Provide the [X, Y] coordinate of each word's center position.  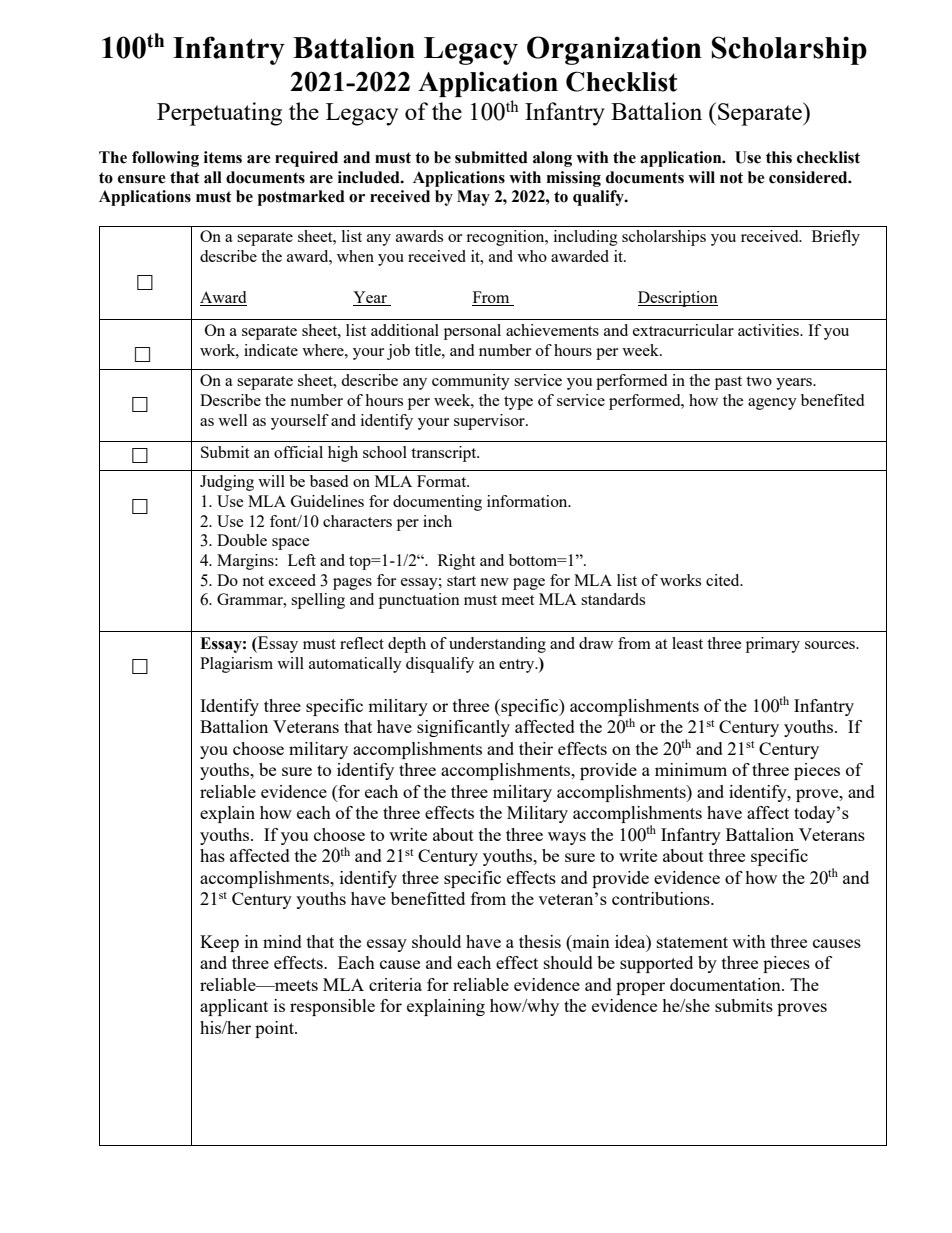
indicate [271, 350]
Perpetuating [219, 114]
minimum [691, 769]
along [552, 159]
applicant [234, 1007]
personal [472, 332]
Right [456, 562]
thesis [540, 941]
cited [724, 580]
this [779, 157]
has [212, 855]
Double [242, 540]
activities [769, 330]
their [536, 748]
